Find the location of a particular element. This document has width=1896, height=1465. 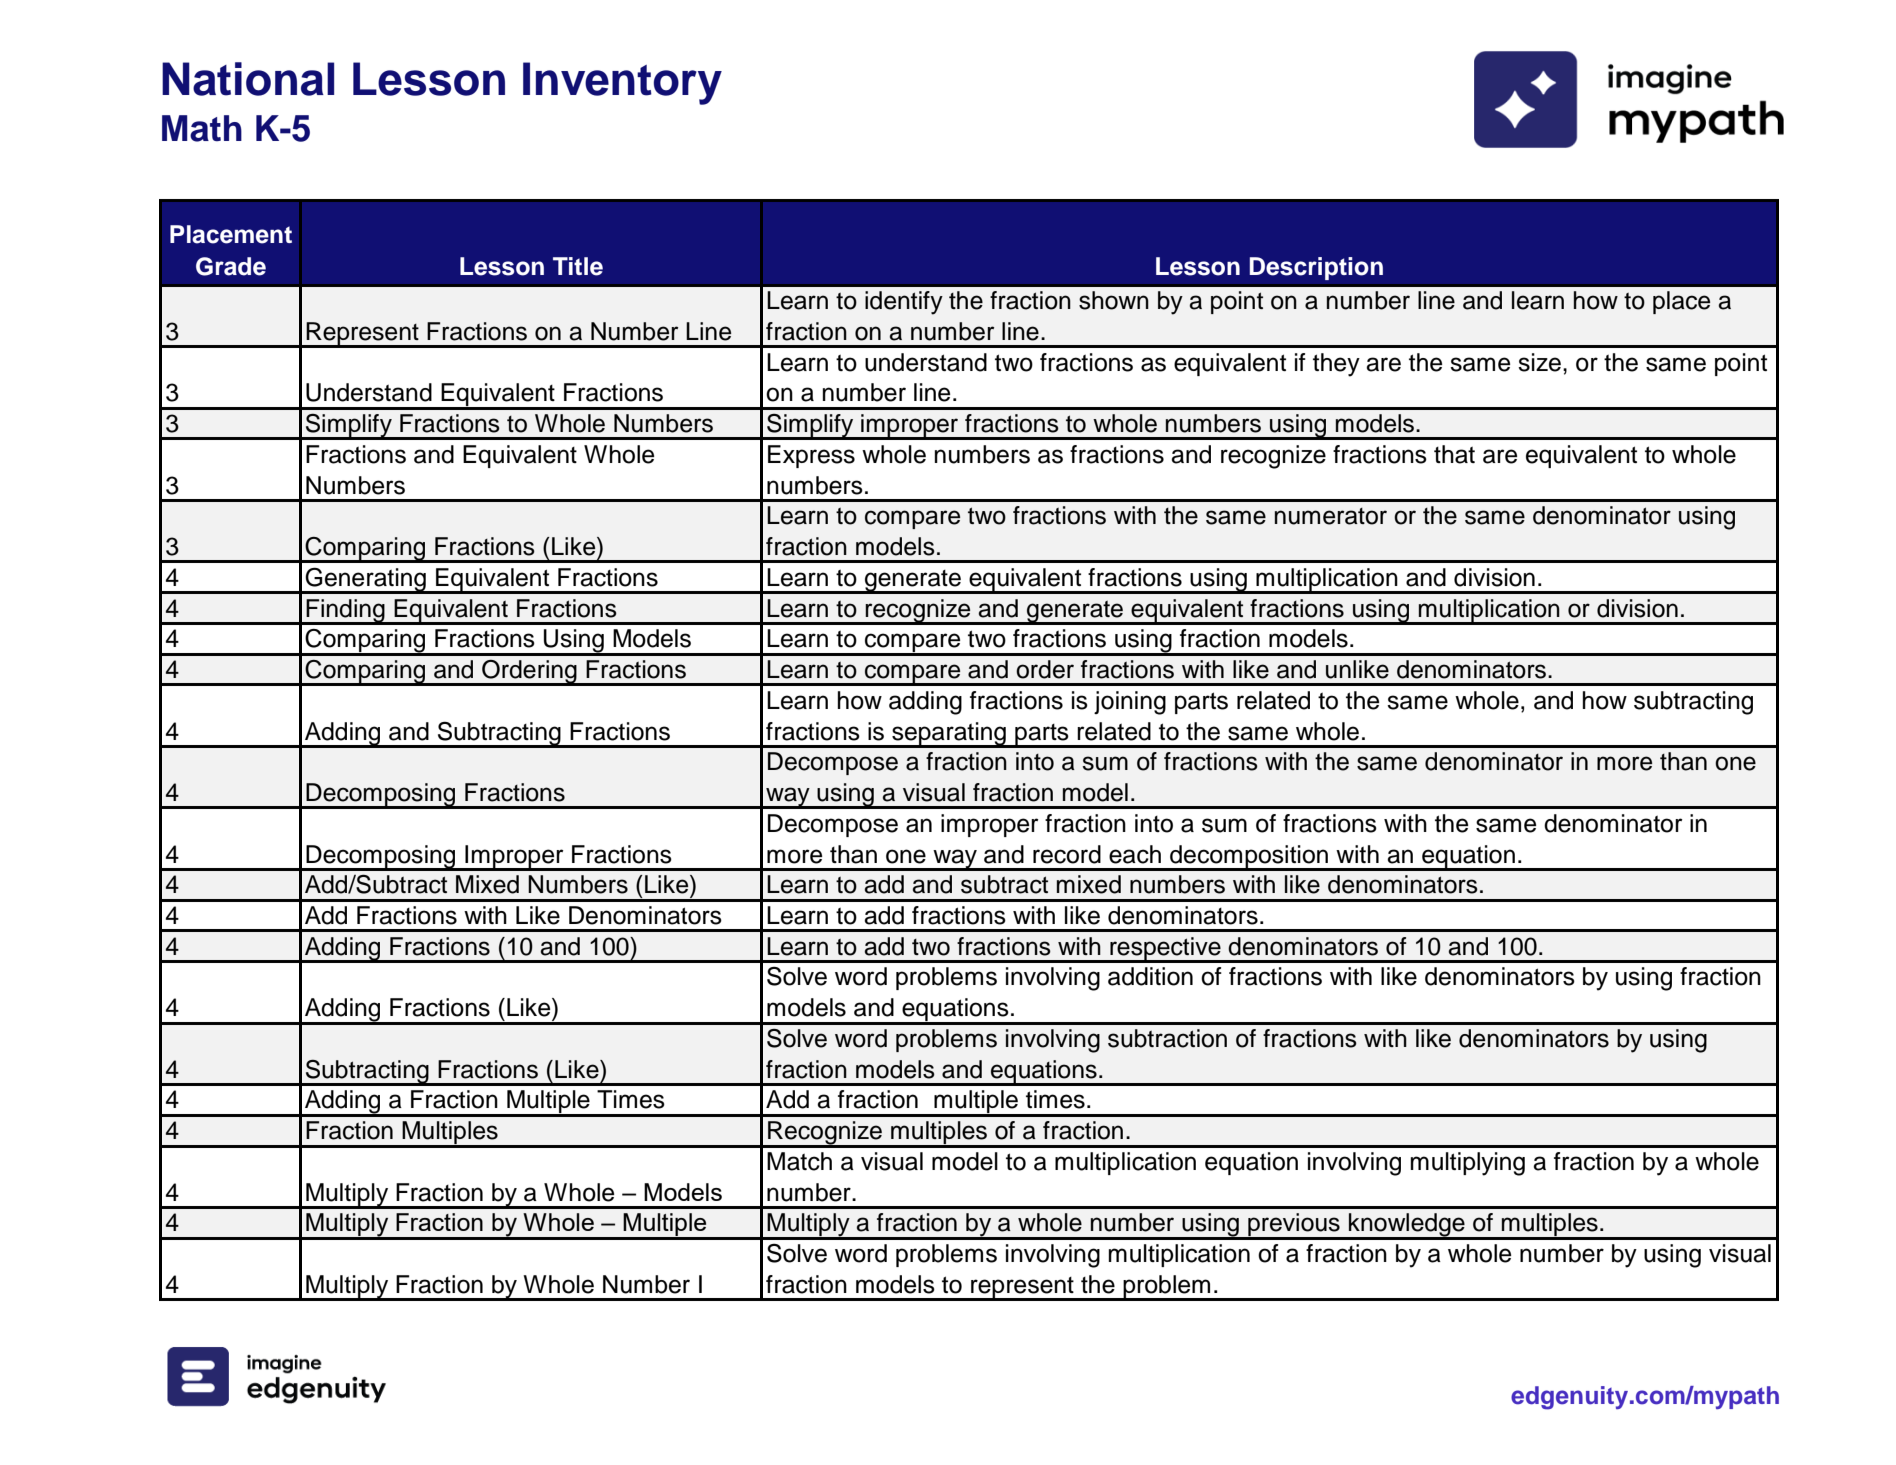

numerator is located at coordinates (1331, 516).
